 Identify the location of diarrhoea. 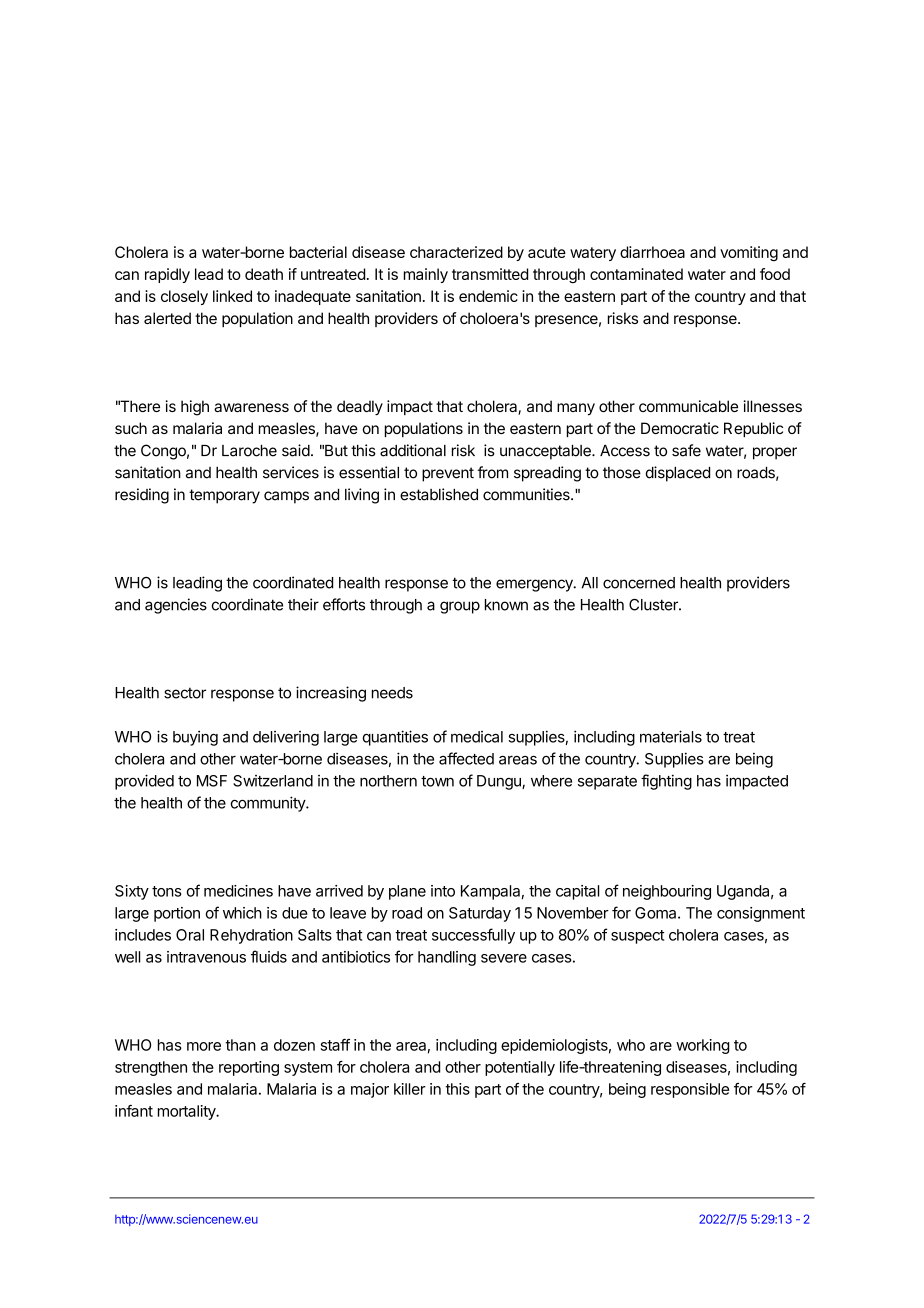
(652, 252).
